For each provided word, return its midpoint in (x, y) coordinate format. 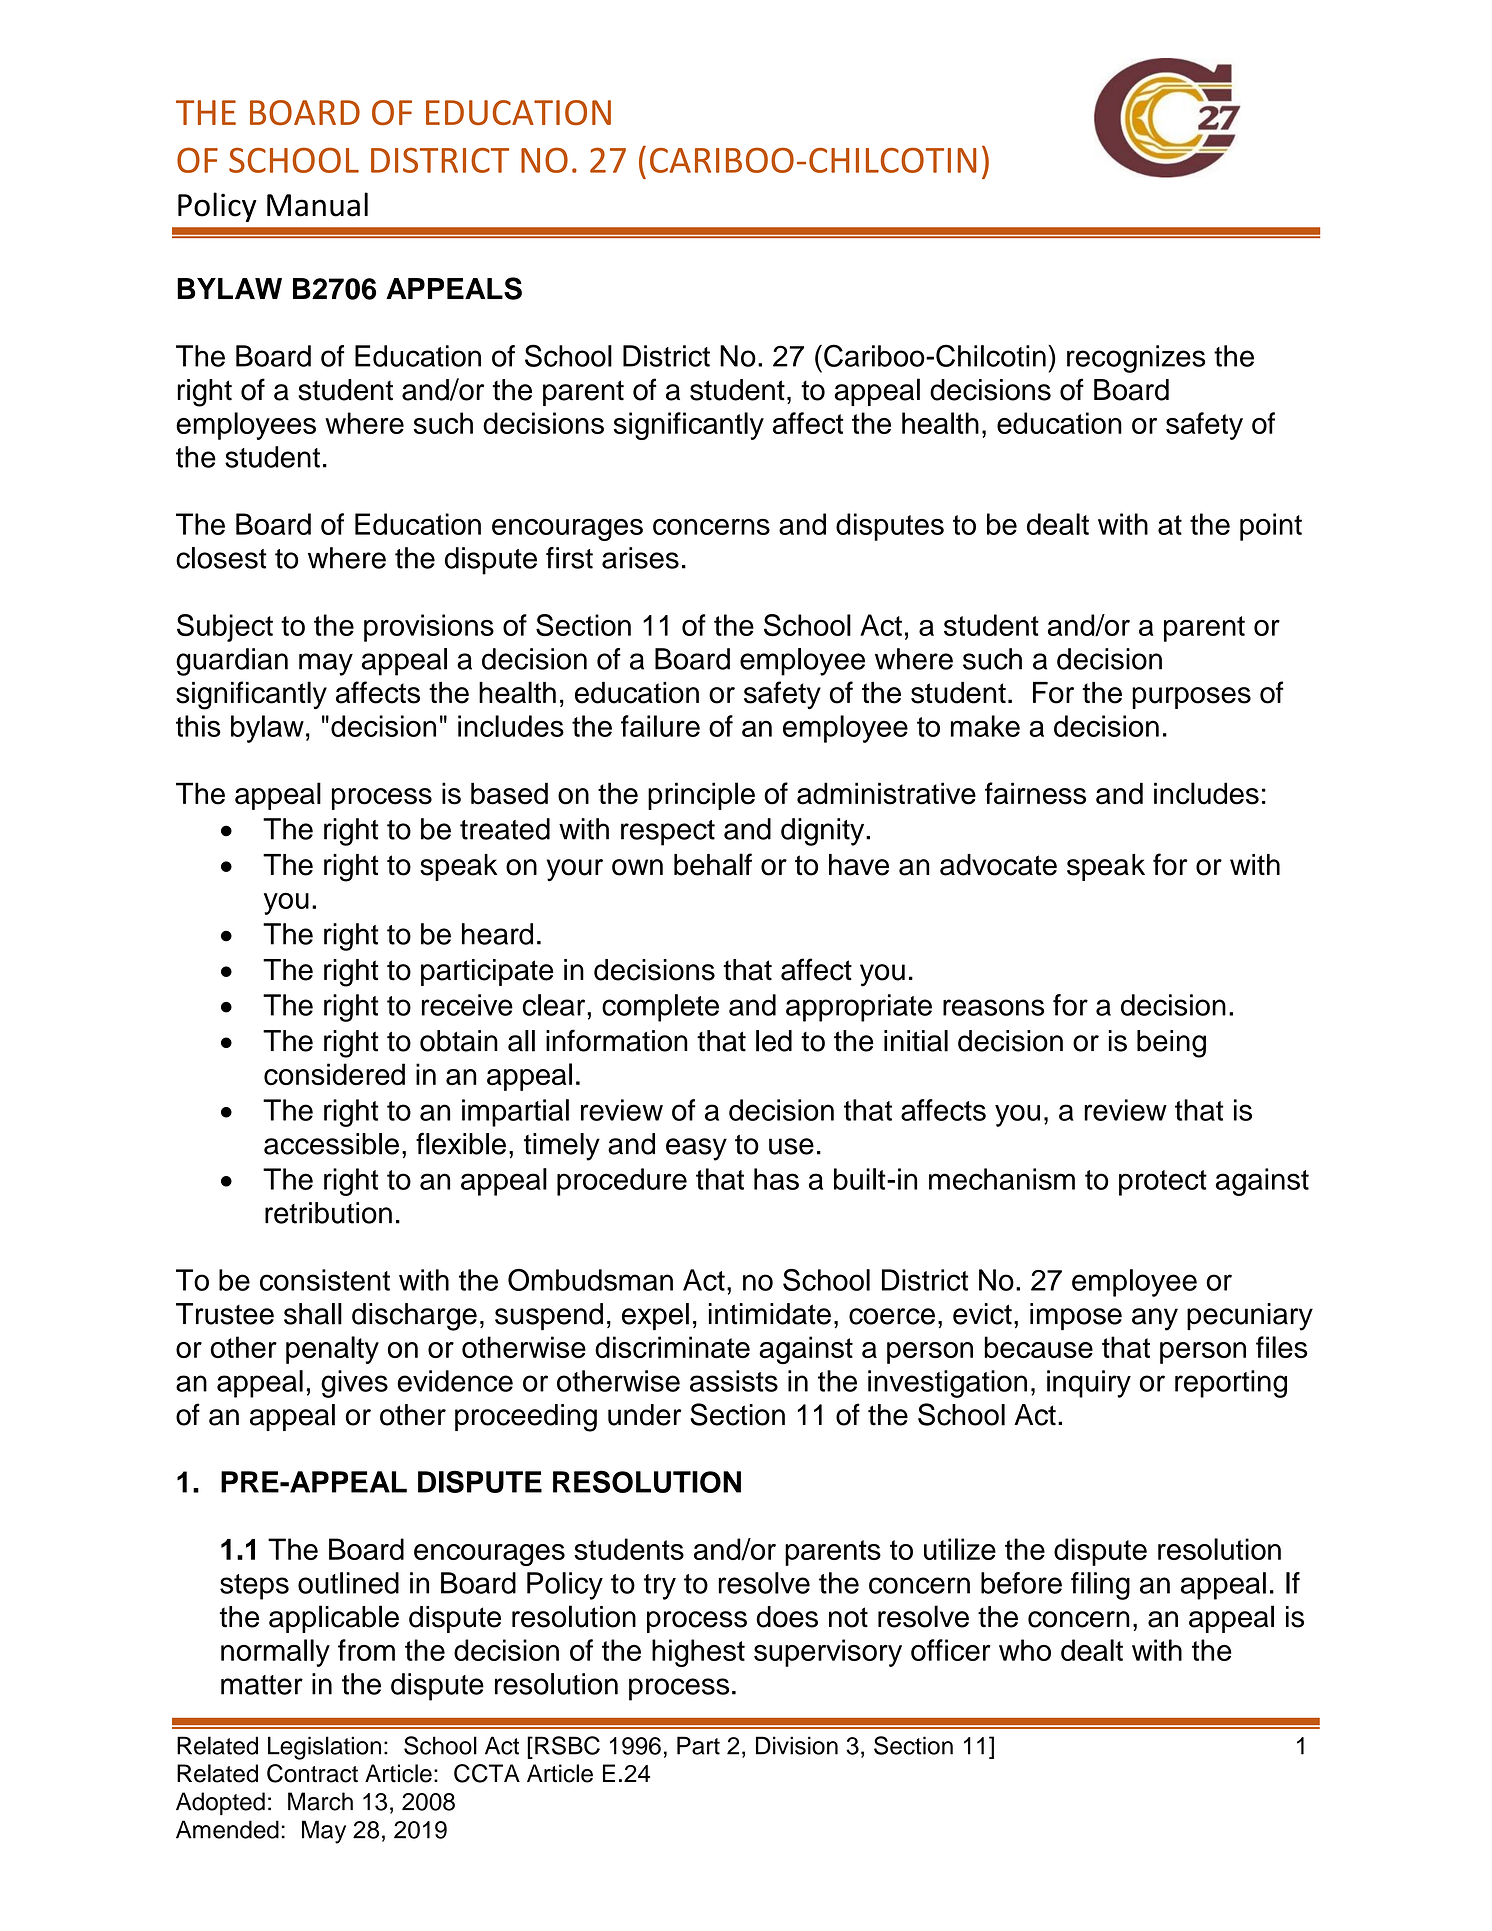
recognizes (1136, 359)
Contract (312, 1773)
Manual (317, 204)
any (1155, 1319)
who (1025, 1650)
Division (797, 1745)
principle (701, 796)
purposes (1191, 698)
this (198, 726)
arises (640, 558)
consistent (325, 1280)
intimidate (770, 1314)
